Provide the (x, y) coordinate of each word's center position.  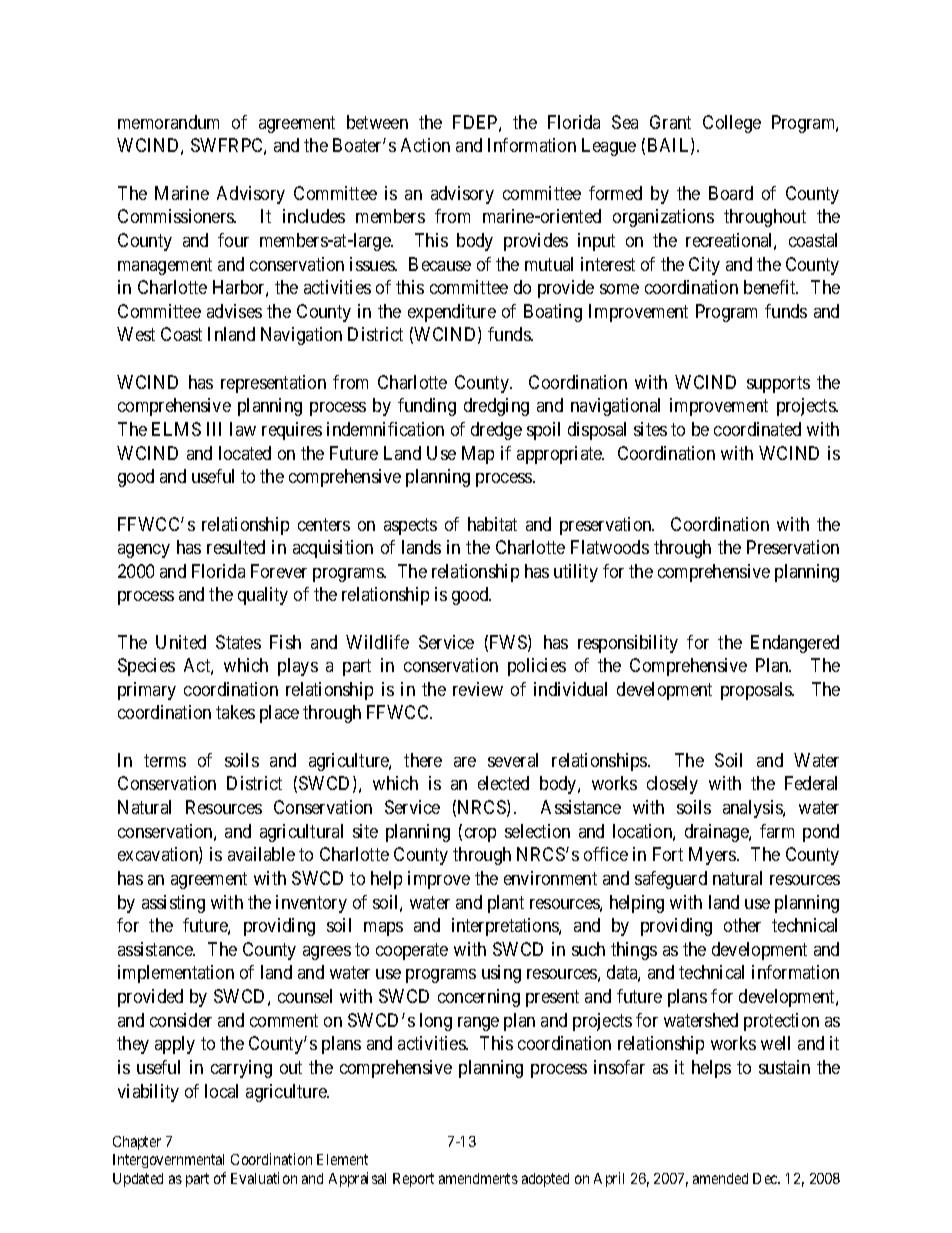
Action (425, 145)
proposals (757, 691)
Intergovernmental (168, 1161)
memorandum (168, 122)
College (732, 124)
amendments (478, 1178)
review (478, 689)
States (238, 642)
